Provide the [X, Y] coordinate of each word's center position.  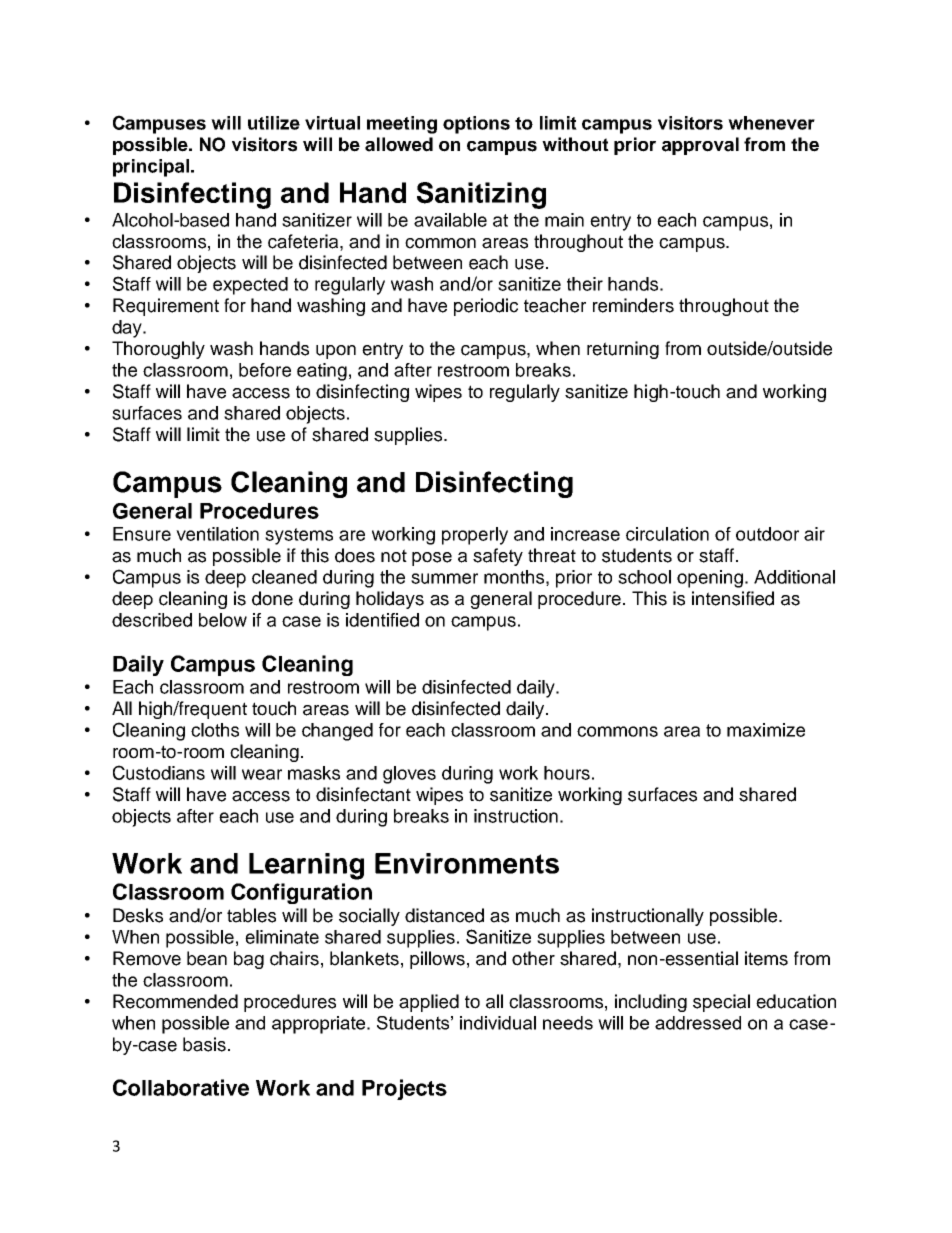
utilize [274, 123]
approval [700, 146]
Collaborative [181, 1087]
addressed [698, 1023]
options [476, 125]
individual [498, 1023]
